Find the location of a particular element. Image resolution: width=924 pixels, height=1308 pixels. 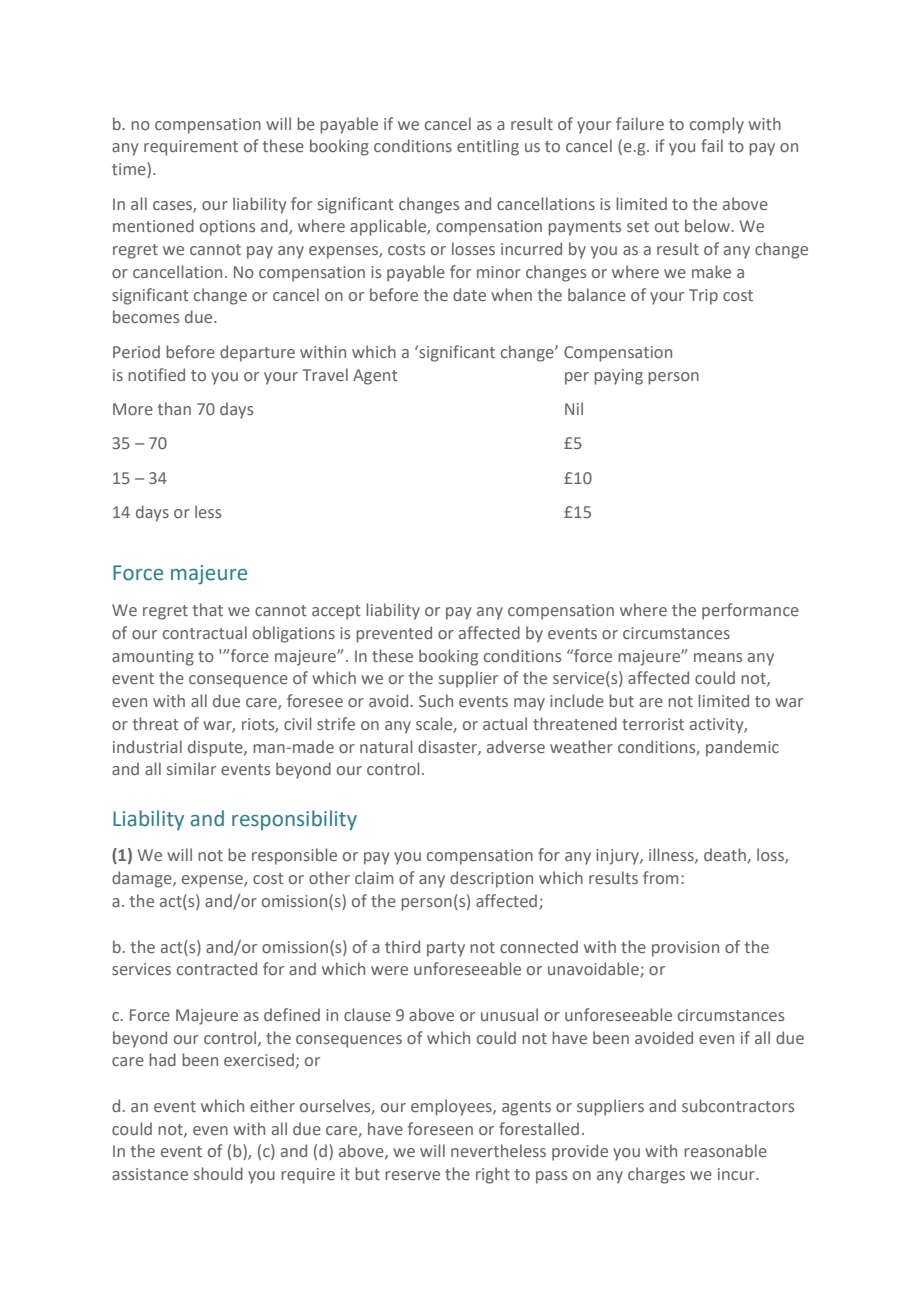

that is located at coordinates (208, 609).
